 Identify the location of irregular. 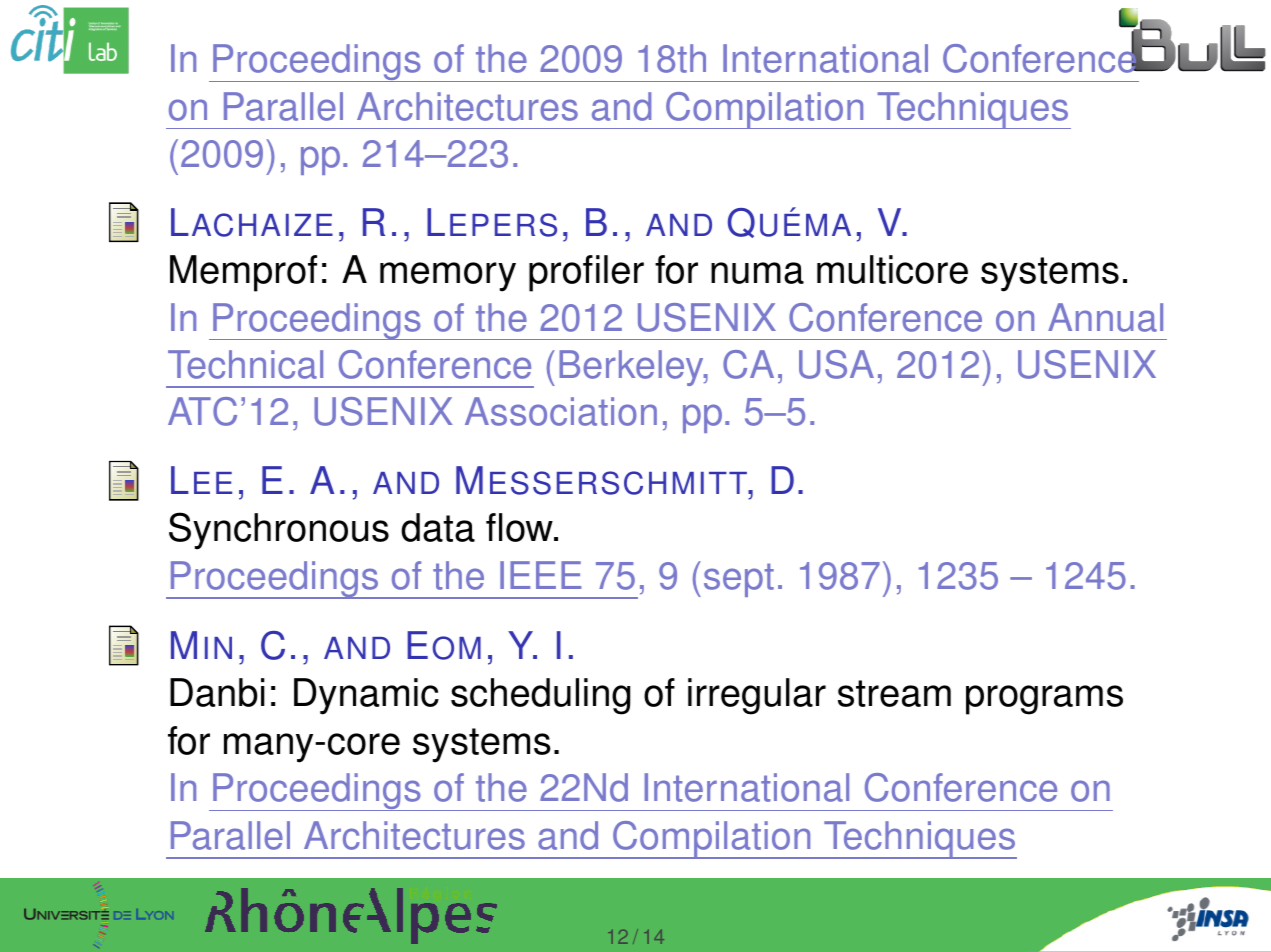
(757, 696).
